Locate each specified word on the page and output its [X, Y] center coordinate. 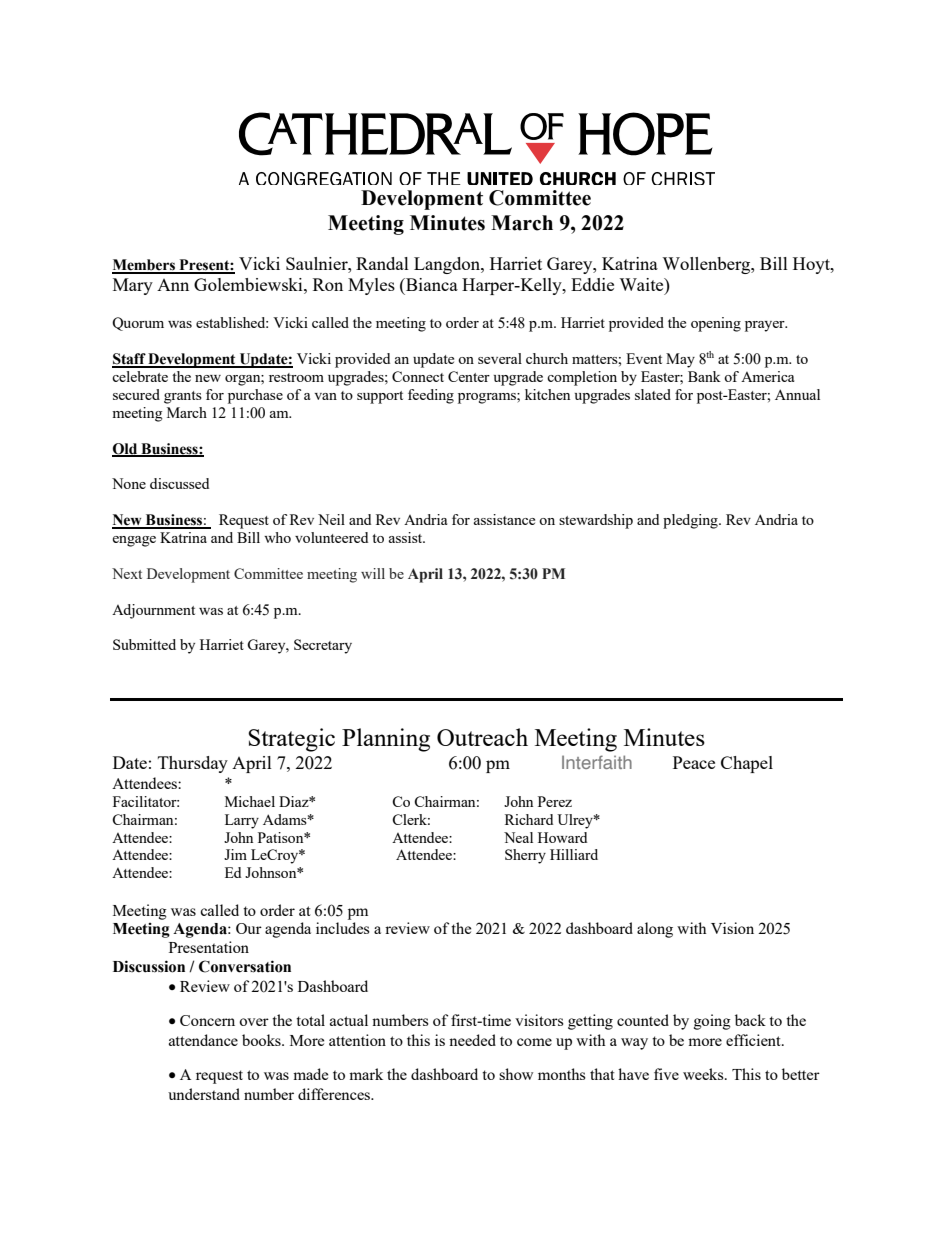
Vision [732, 928]
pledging [691, 521]
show [516, 1074]
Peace [694, 762]
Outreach [482, 737]
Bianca [431, 284]
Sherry [525, 856]
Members [144, 266]
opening [716, 324]
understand [204, 1094]
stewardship [596, 521]
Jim [235, 854]
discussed [179, 483]
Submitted [144, 644]
